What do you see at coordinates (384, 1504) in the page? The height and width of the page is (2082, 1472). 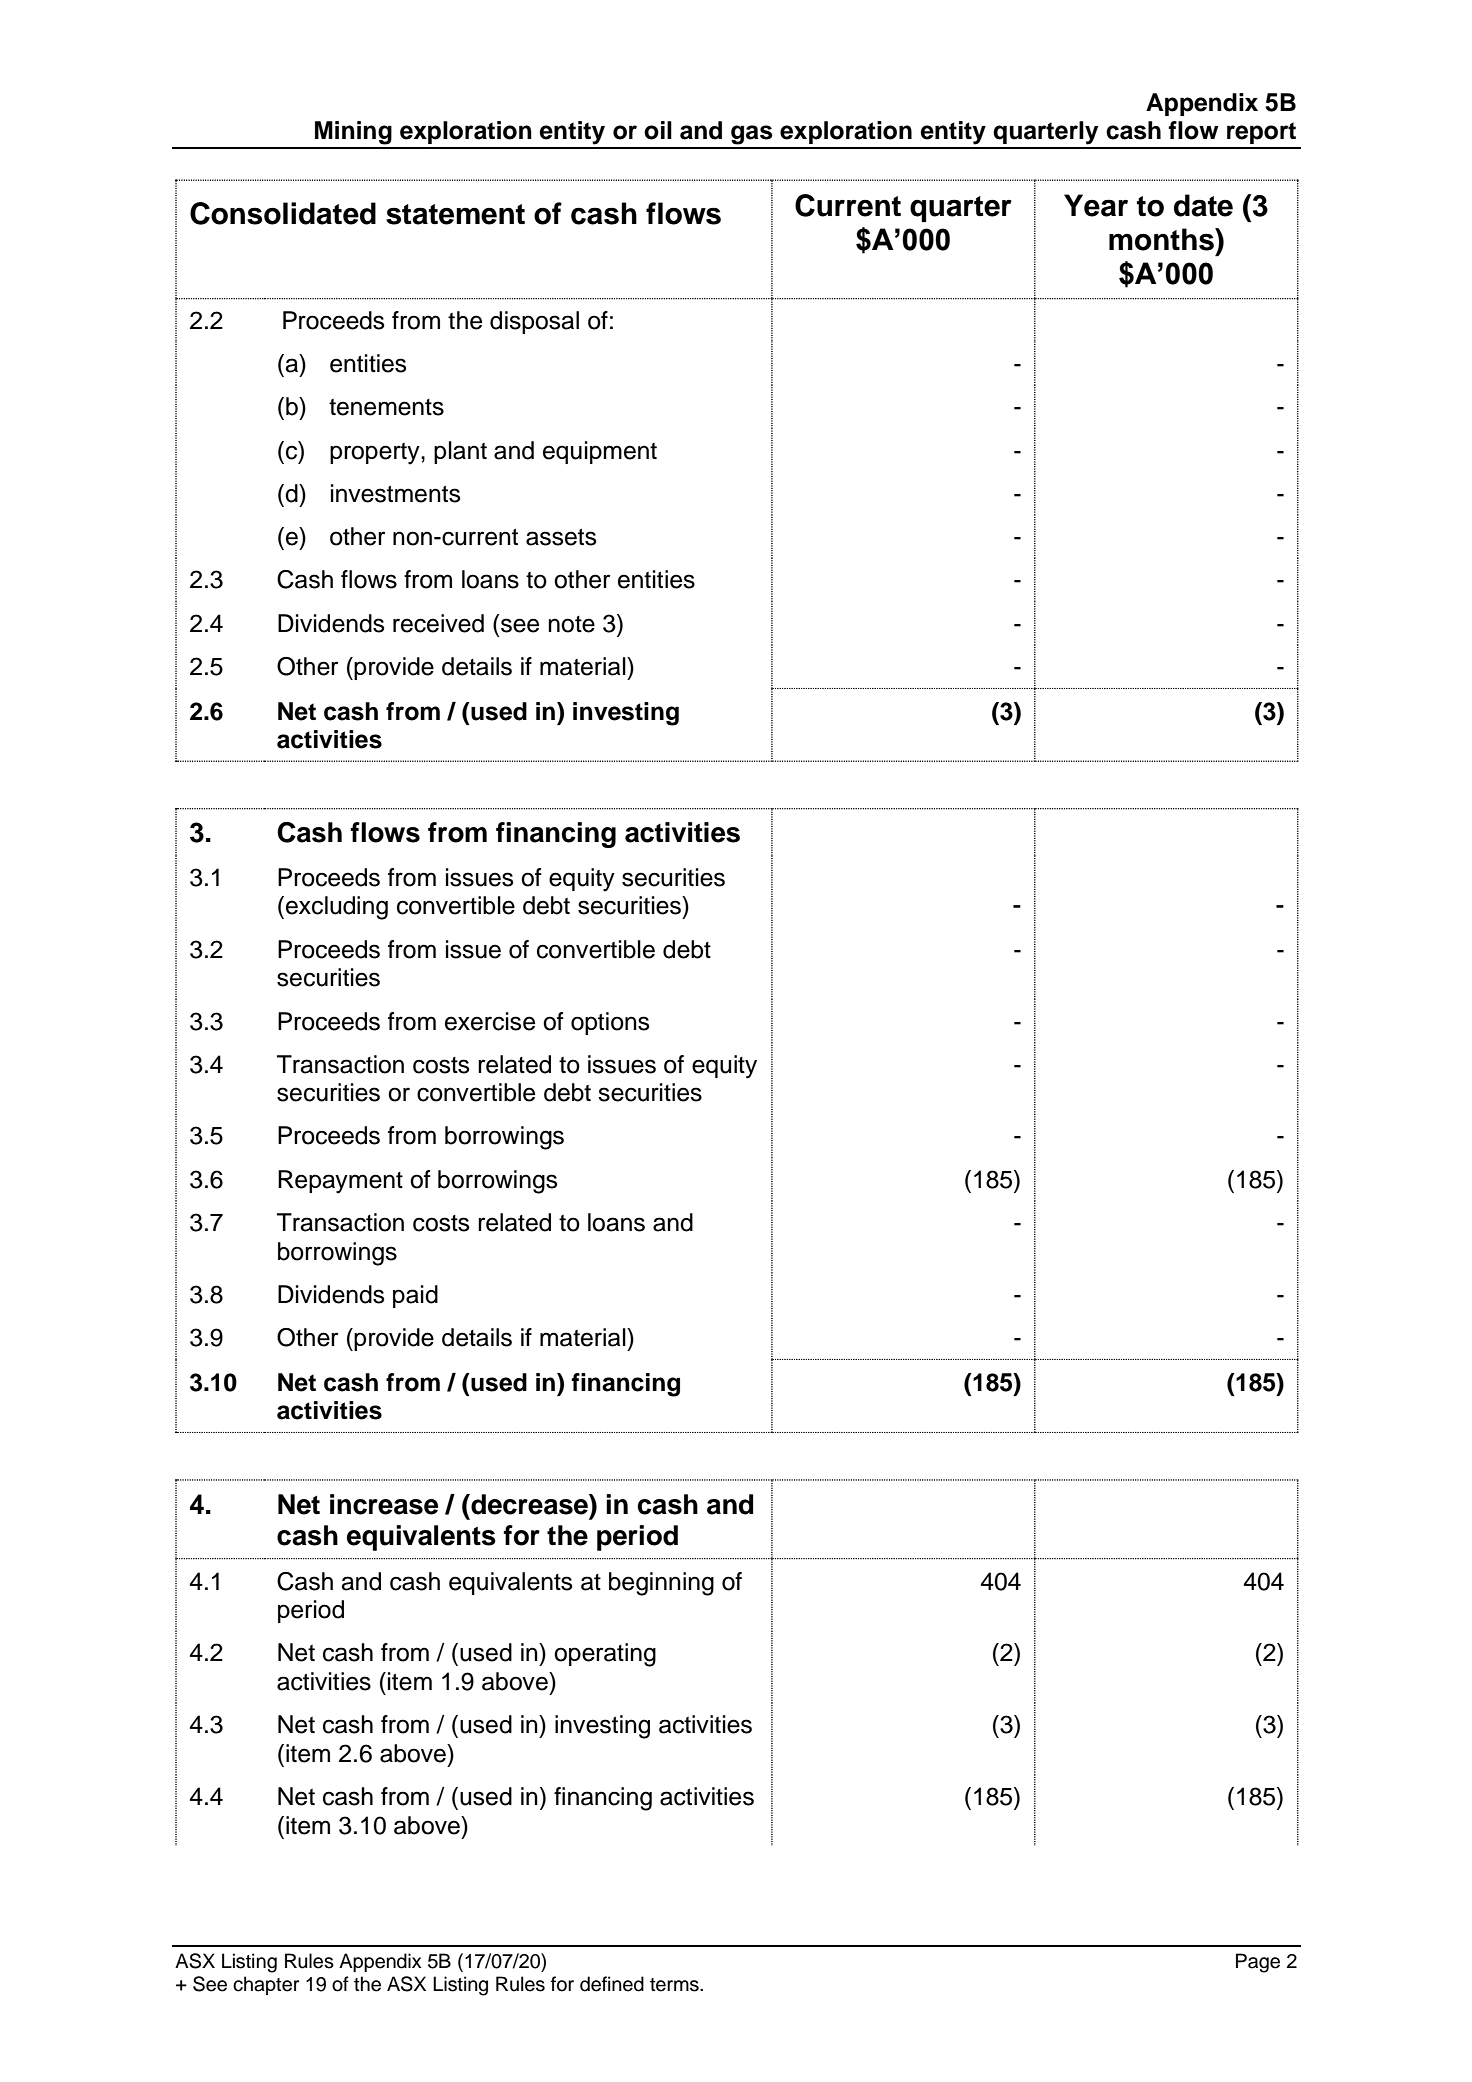 I see `increase` at bounding box center [384, 1504].
